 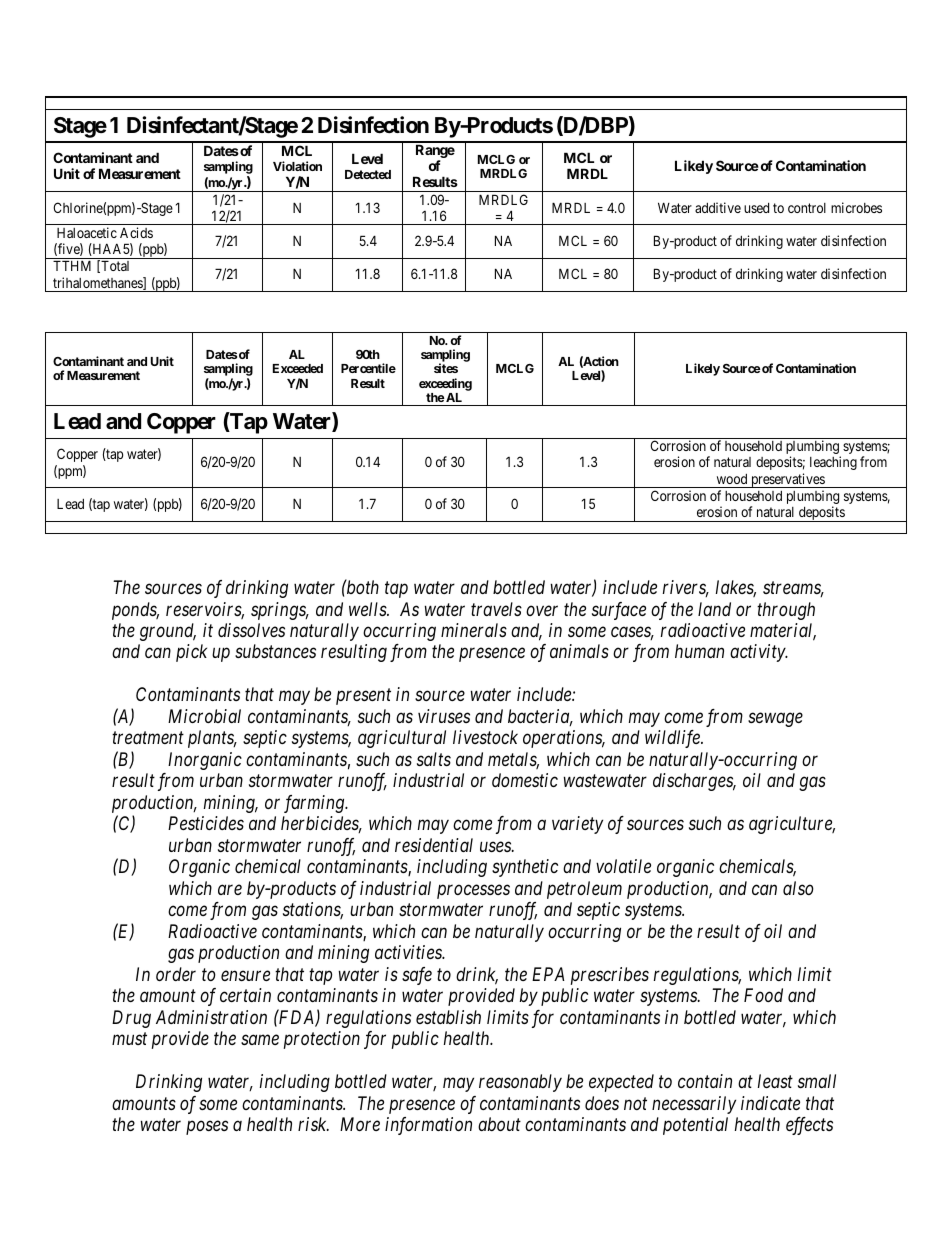 I want to click on used, so click(x=756, y=208).
